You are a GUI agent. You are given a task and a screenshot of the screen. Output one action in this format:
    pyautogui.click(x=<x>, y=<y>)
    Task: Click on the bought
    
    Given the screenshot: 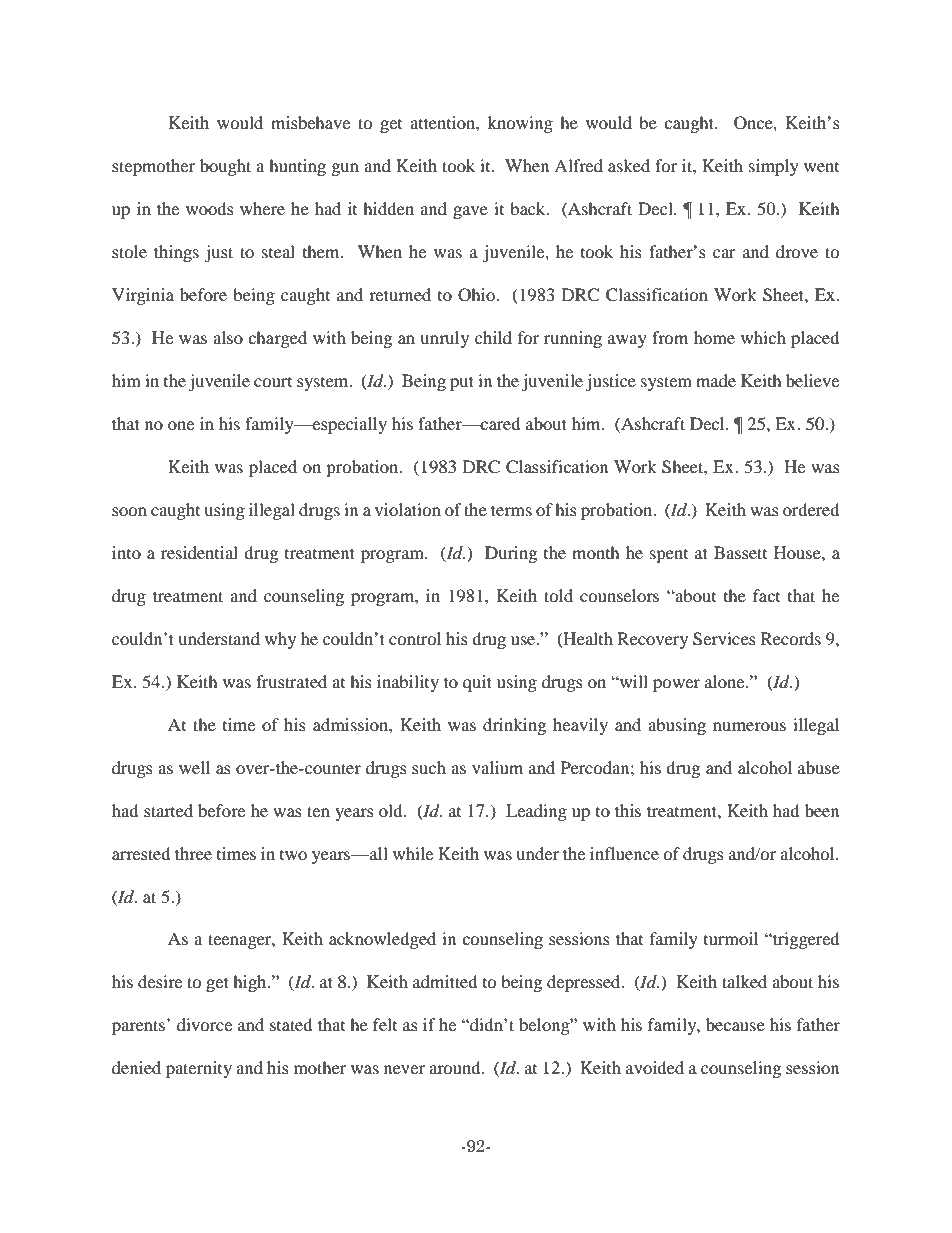 What is the action you would take?
    pyautogui.click(x=225, y=167)
